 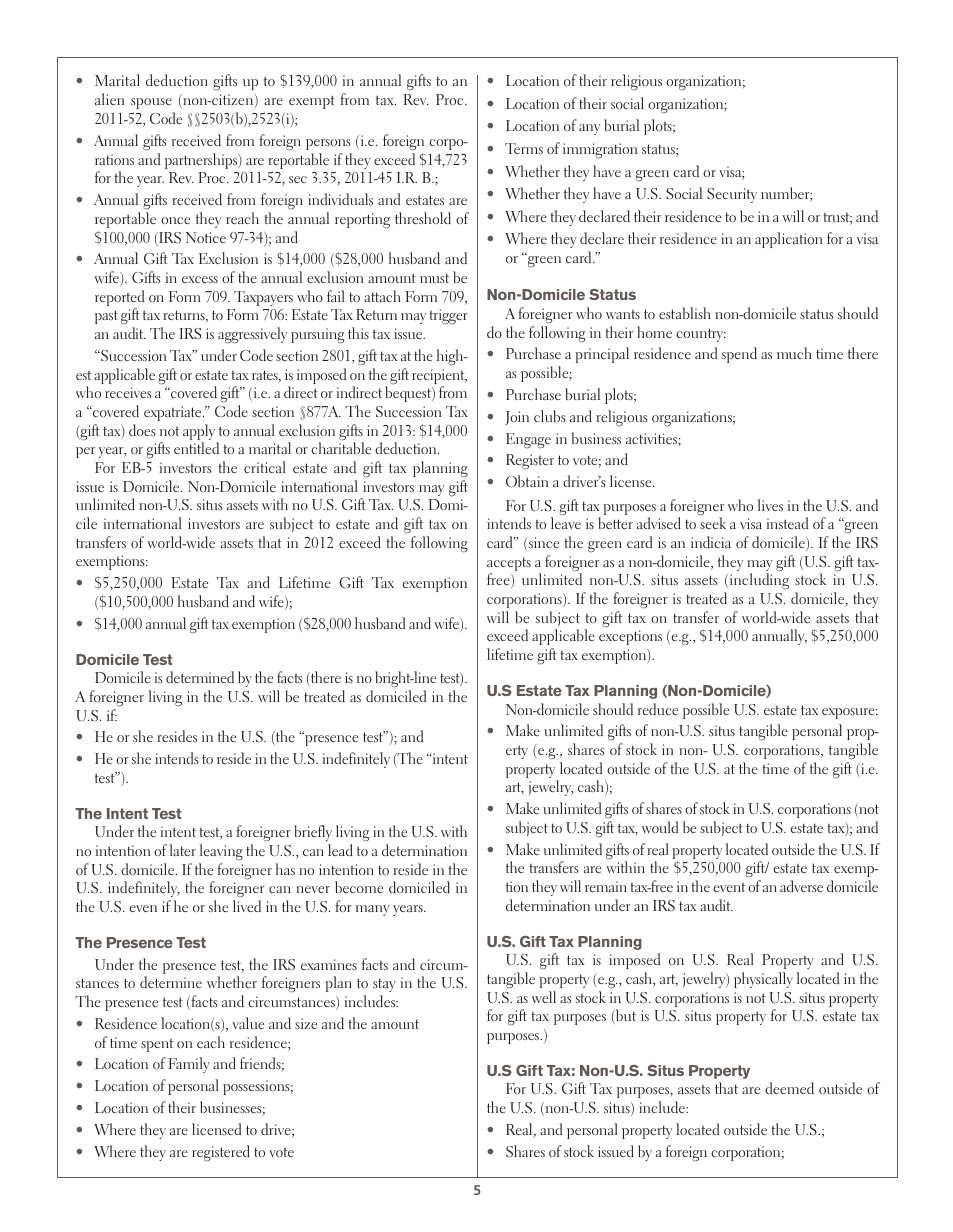 What do you see at coordinates (509, 565) in the screenshot?
I see `accepts` at bounding box center [509, 565].
